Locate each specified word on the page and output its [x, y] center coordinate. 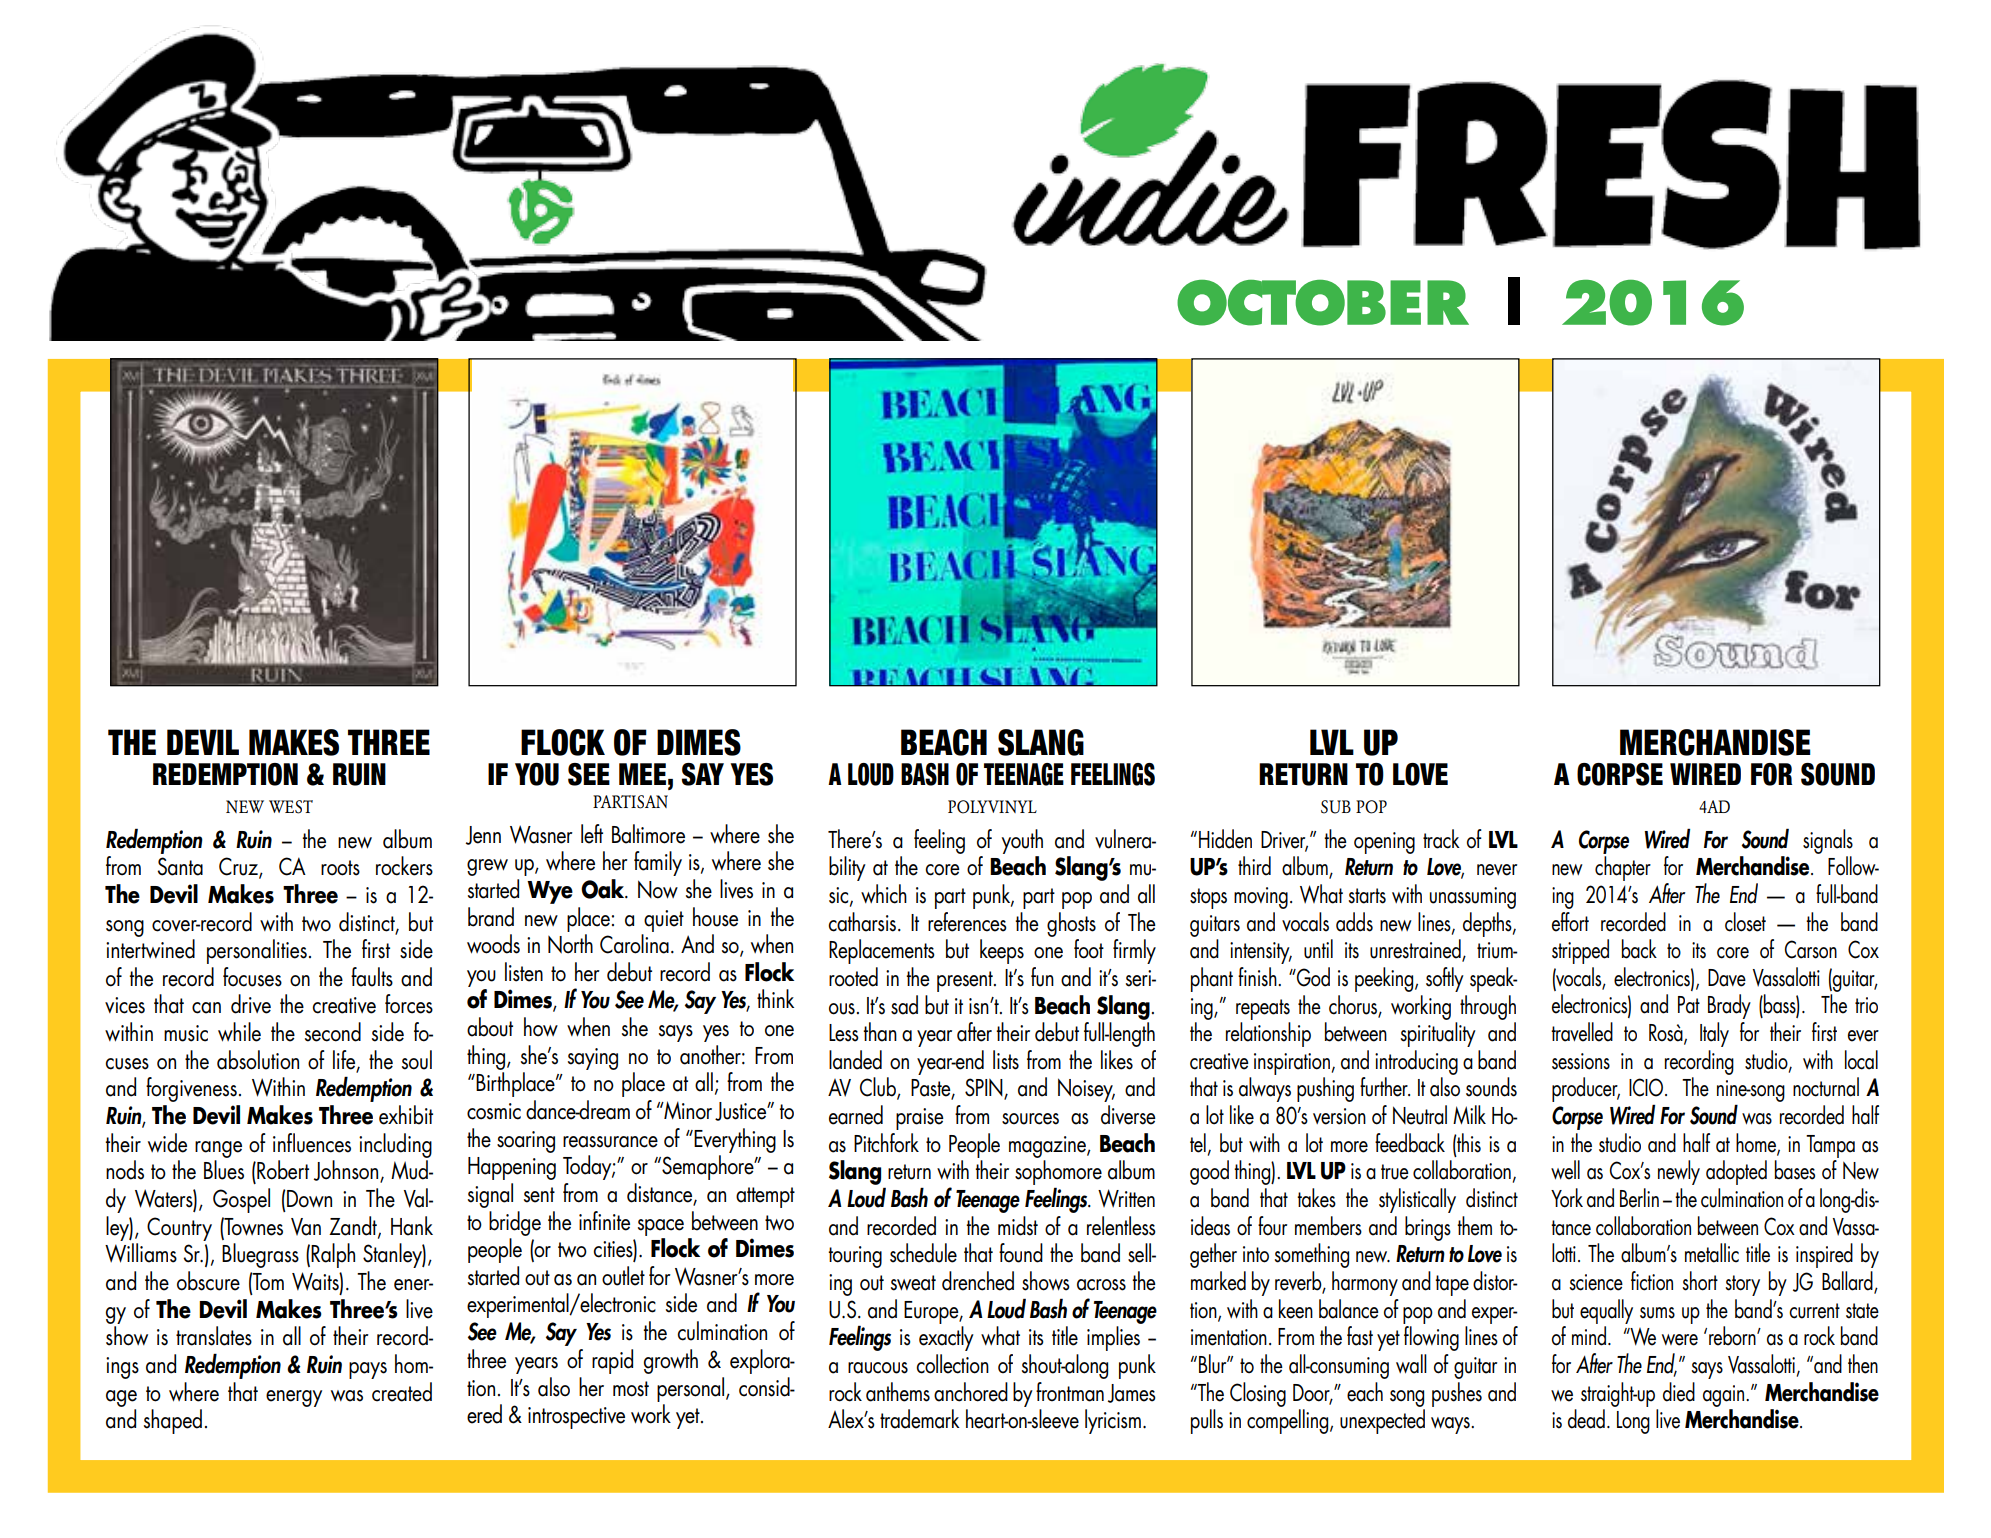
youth [1022, 841]
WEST [291, 807]
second [333, 1032]
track [1441, 839]
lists [1006, 1060]
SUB [1336, 807]
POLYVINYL [992, 807]
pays [368, 1370]
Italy [1714, 1034]
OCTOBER [1323, 303]
